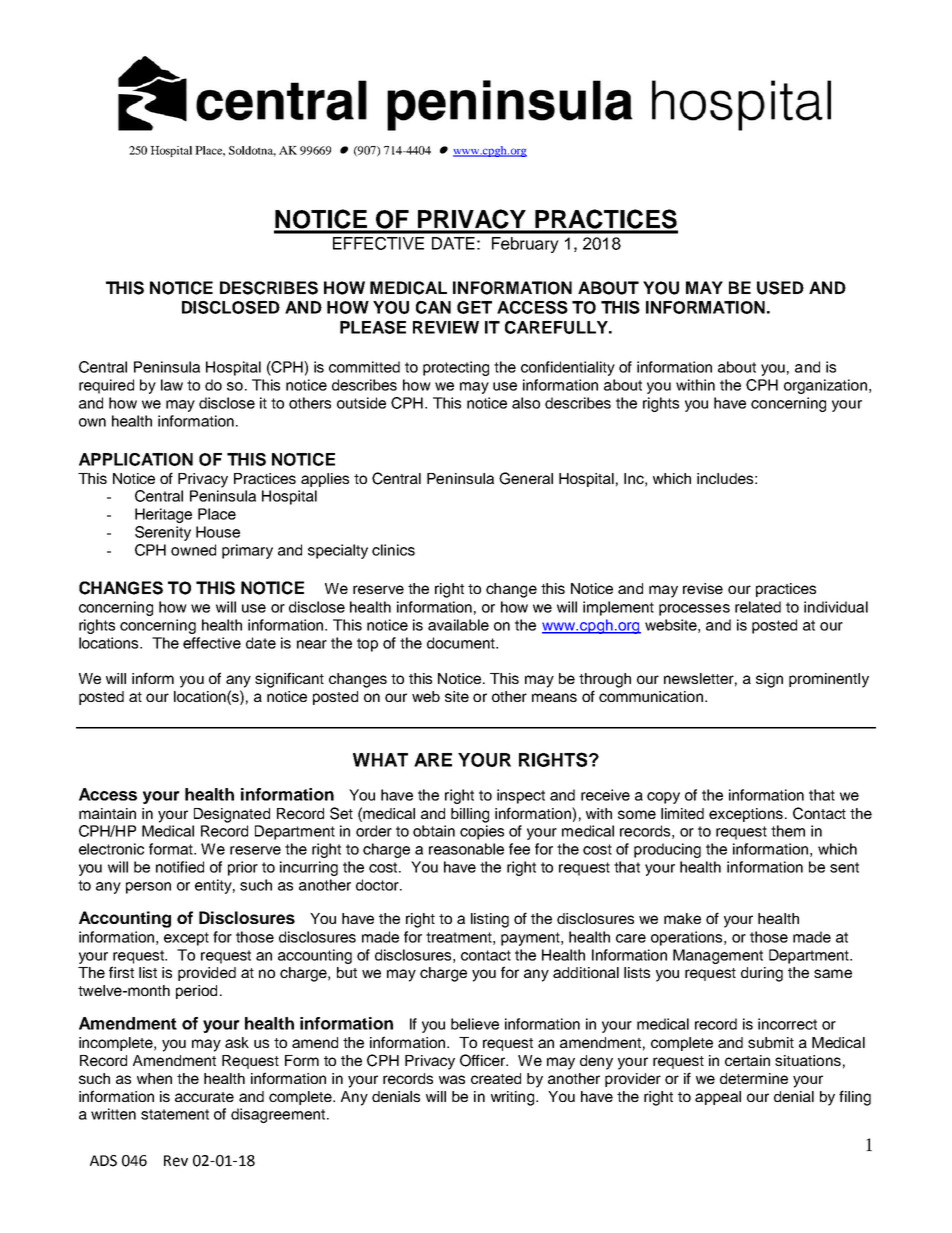 Image resolution: width=952 pixels, height=1233 pixels. Describe the element at coordinates (780, 288) in the image. I see `USED` at that location.
